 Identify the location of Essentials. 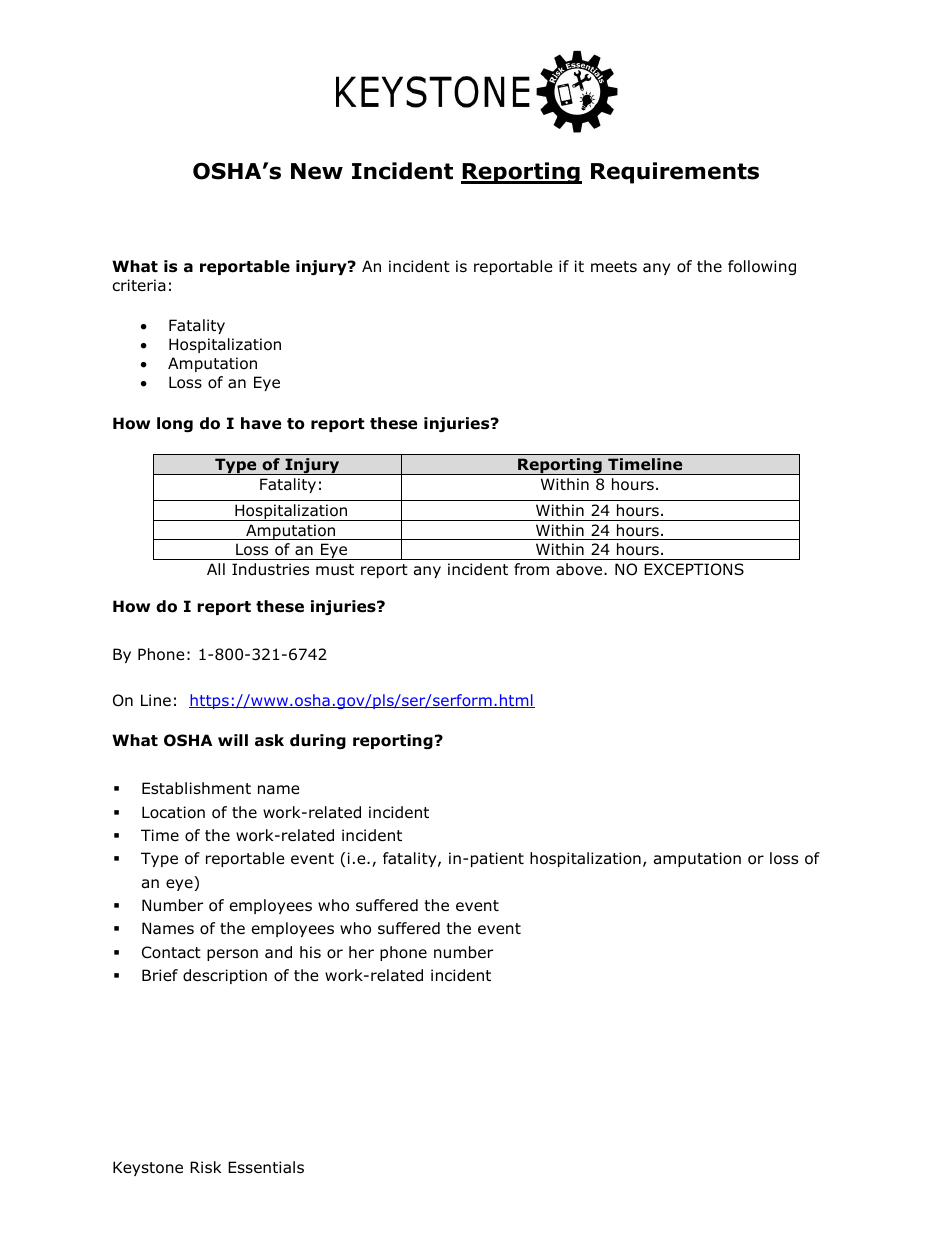
(266, 1167).
